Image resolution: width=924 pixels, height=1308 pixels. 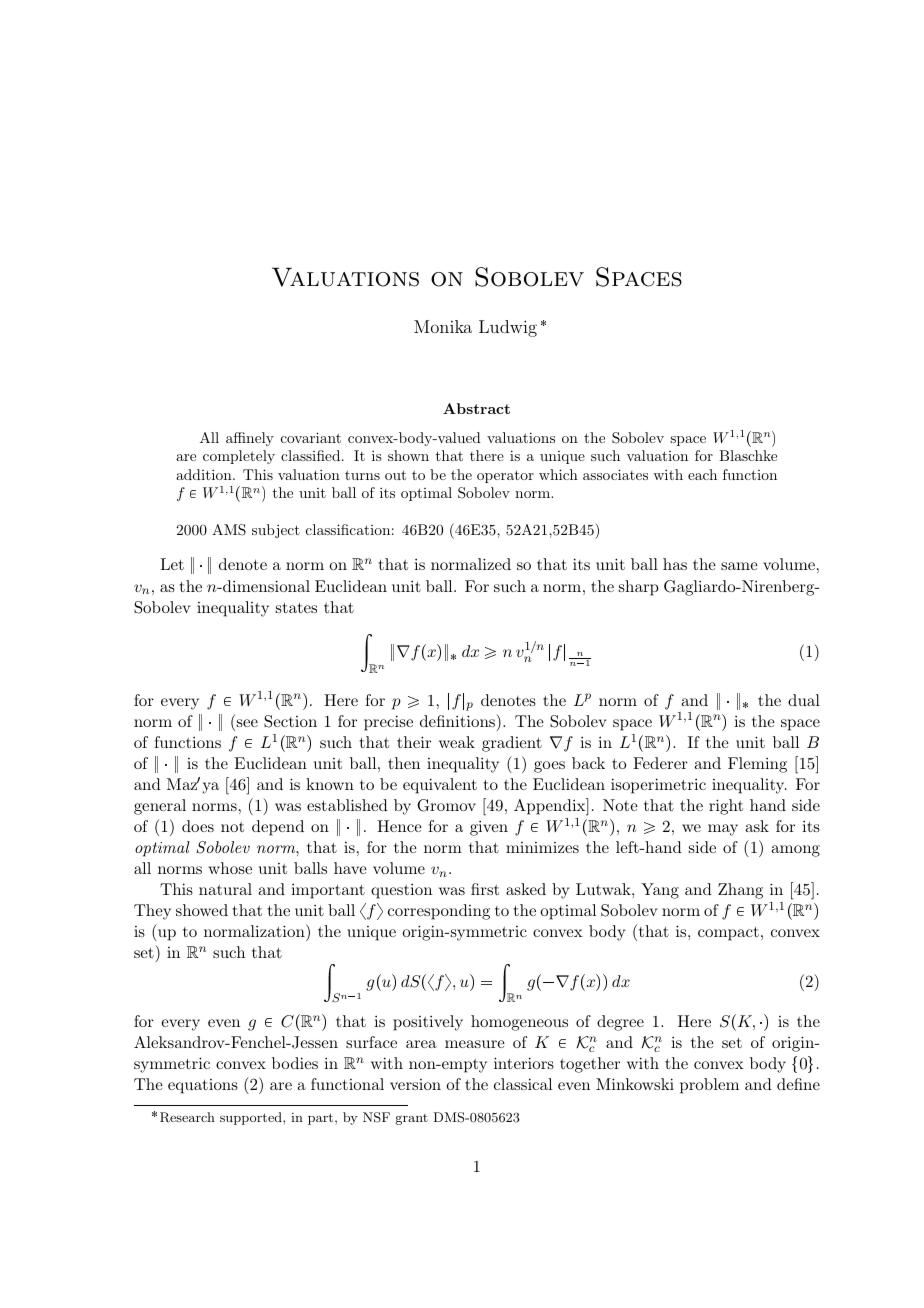 What do you see at coordinates (748, 455) in the image?
I see `Blaschke` at bounding box center [748, 455].
